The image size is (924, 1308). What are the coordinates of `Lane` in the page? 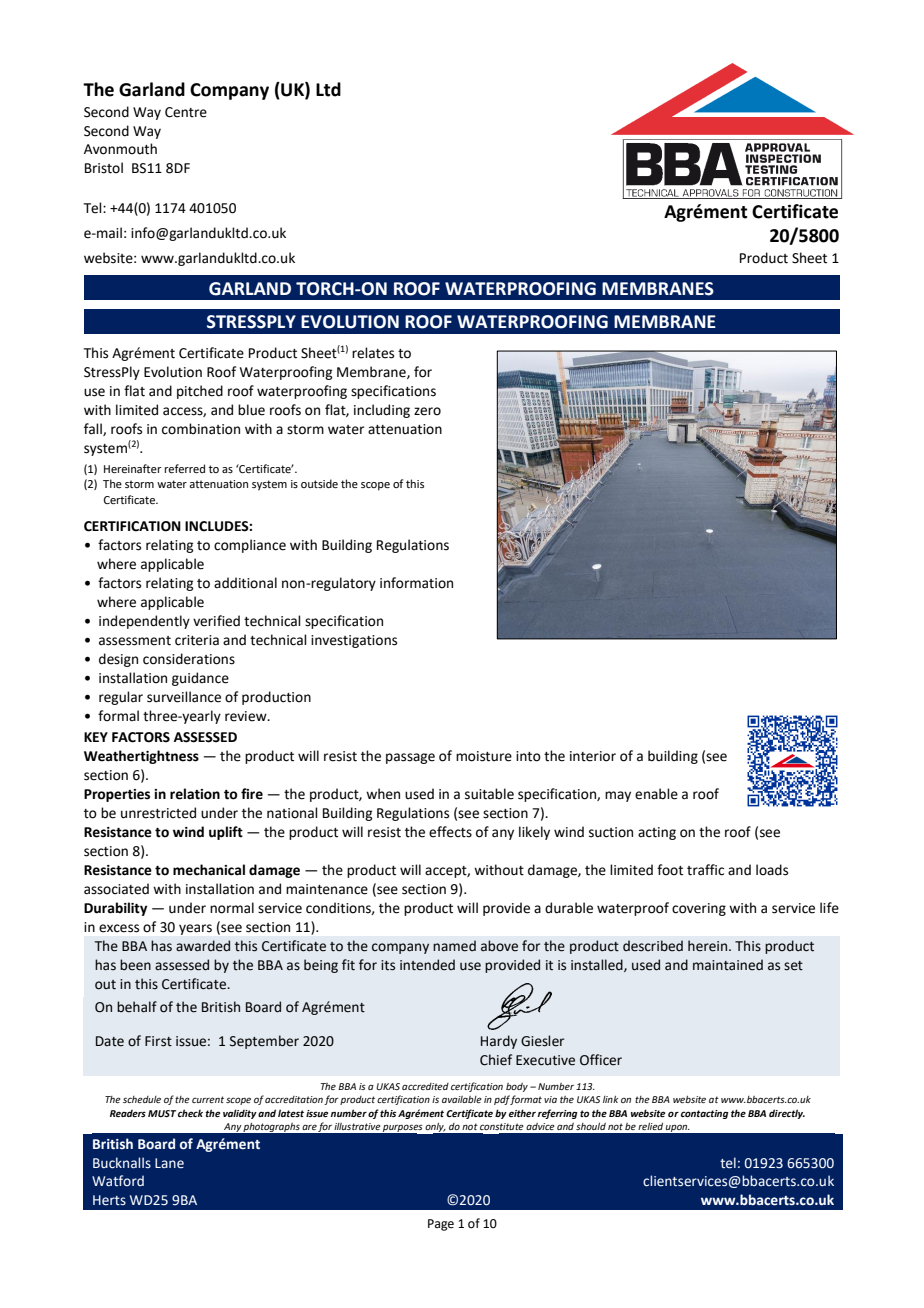 It's located at (169, 1163).
